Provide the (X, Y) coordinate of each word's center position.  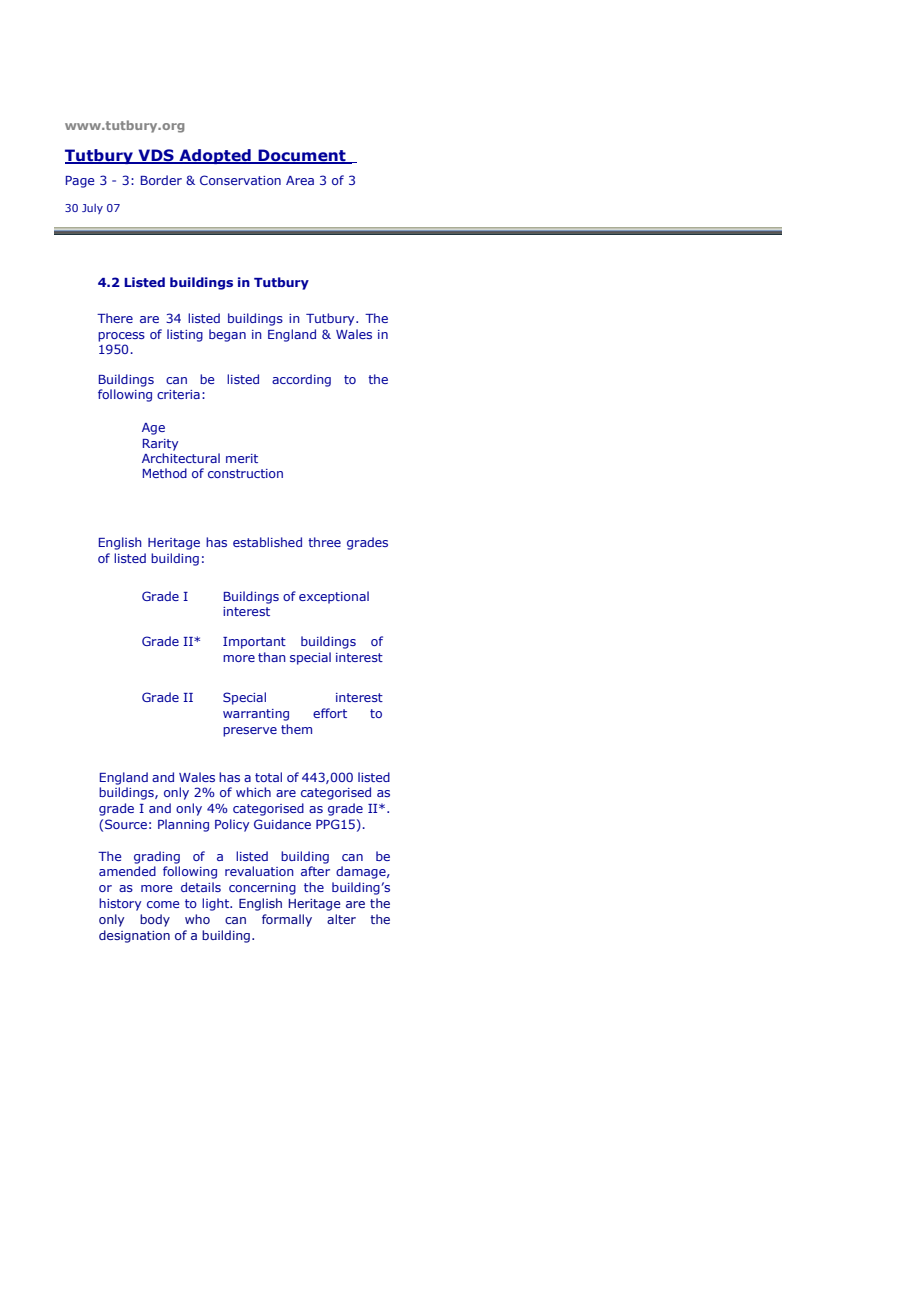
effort (330, 713)
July (92, 209)
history (120, 904)
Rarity (160, 445)
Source (126, 824)
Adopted (215, 156)
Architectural (181, 458)
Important (254, 643)
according (301, 380)
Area (300, 180)
